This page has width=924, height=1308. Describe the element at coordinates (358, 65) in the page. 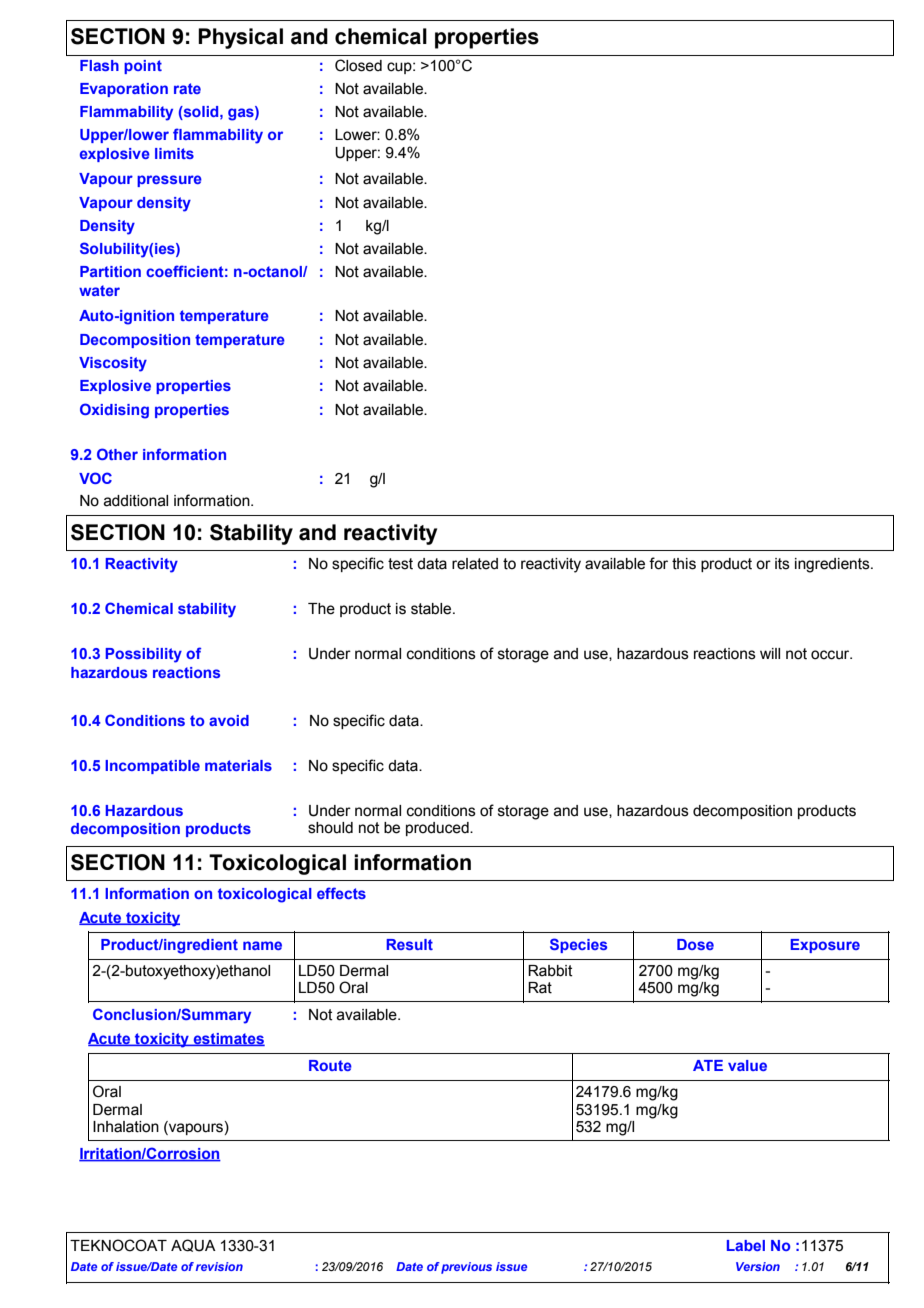

I see `Closed` at that location.
